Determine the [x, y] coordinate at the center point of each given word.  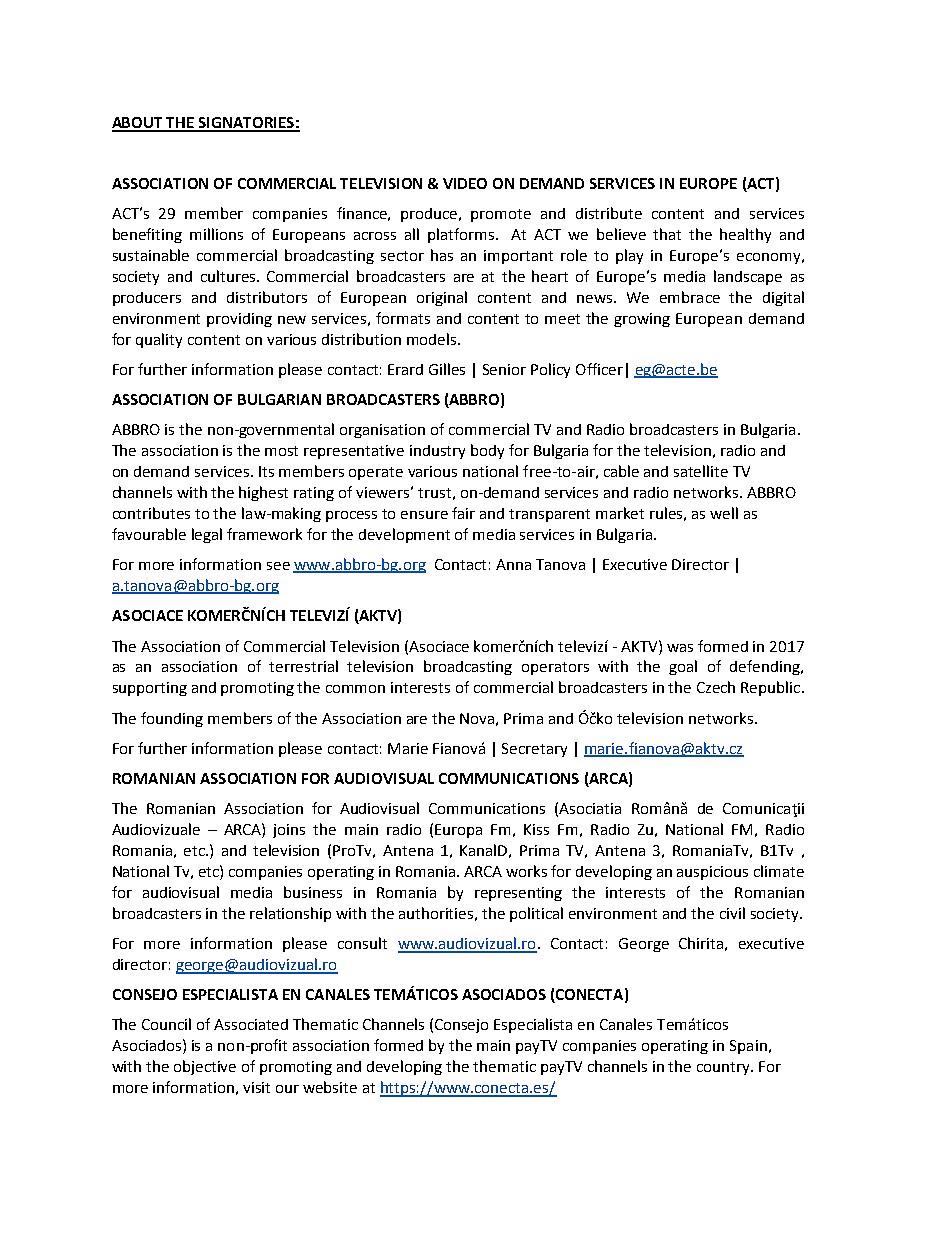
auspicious [712, 873]
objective [205, 1067]
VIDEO [465, 183]
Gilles [447, 369]
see [278, 566]
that [667, 234]
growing [642, 320]
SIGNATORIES [246, 124]
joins [289, 831]
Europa [458, 831]
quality [159, 340]
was [680, 648]
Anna [513, 564]
